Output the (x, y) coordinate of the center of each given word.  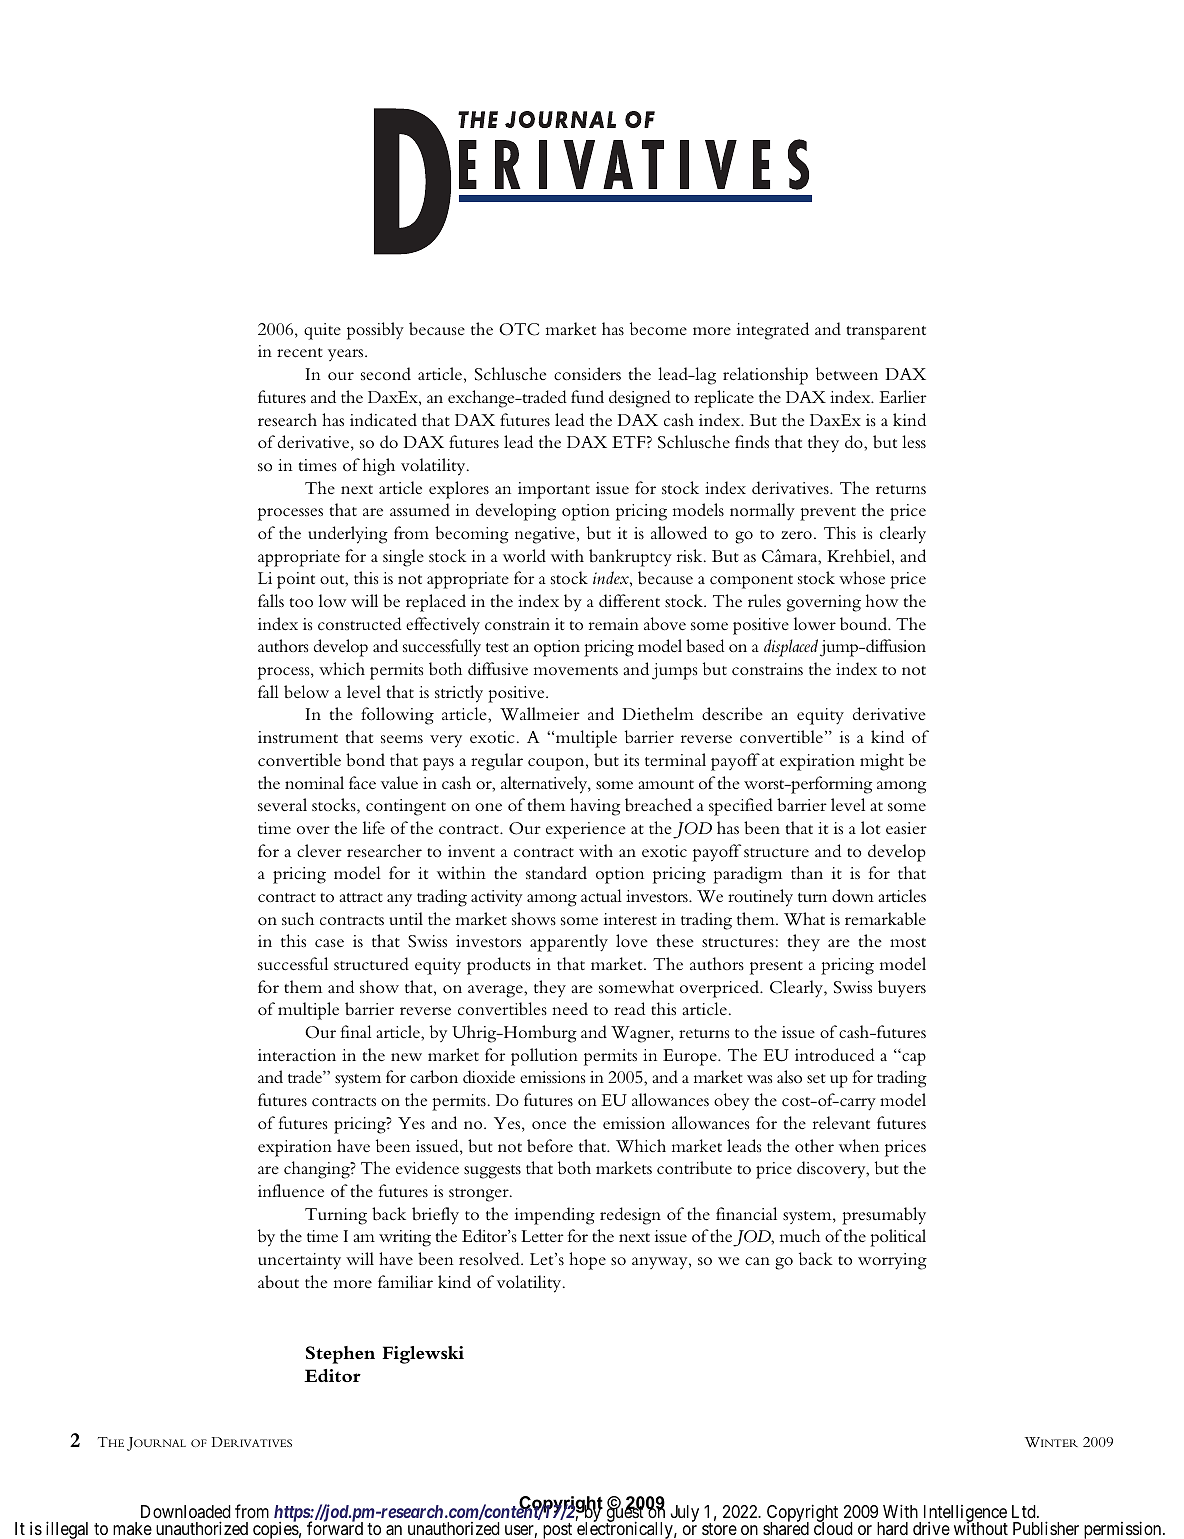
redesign (630, 1216)
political (898, 1238)
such (298, 918)
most (908, 942)
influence (291, 1190)
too (301, 602)
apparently (569, 943)
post (557, 1531)
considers (587, 374)
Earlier (903, 396)
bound (865, 624)
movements (576, 670)
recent (300, 352)
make (132, 1528)
